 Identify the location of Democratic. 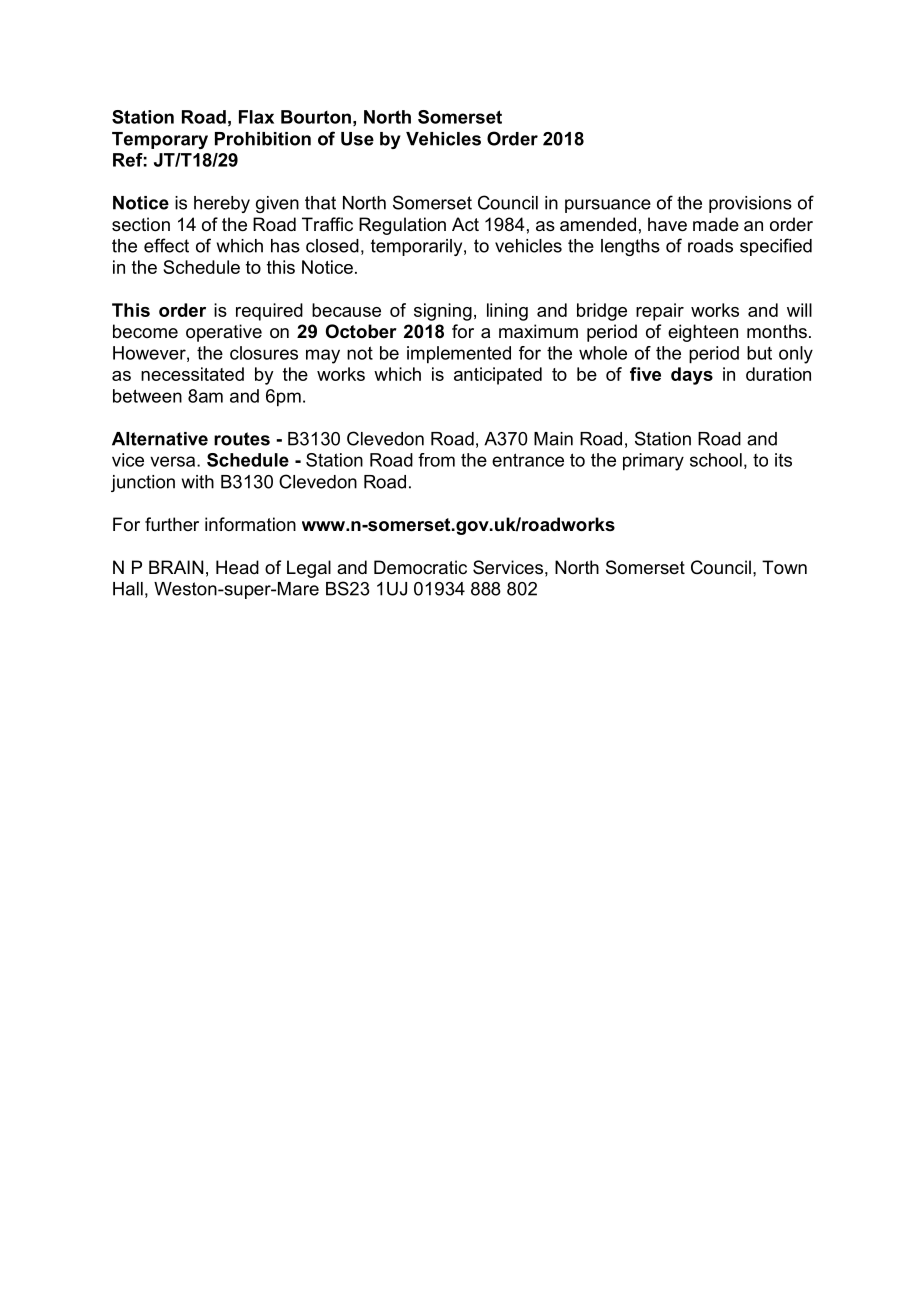
(420, 567).
